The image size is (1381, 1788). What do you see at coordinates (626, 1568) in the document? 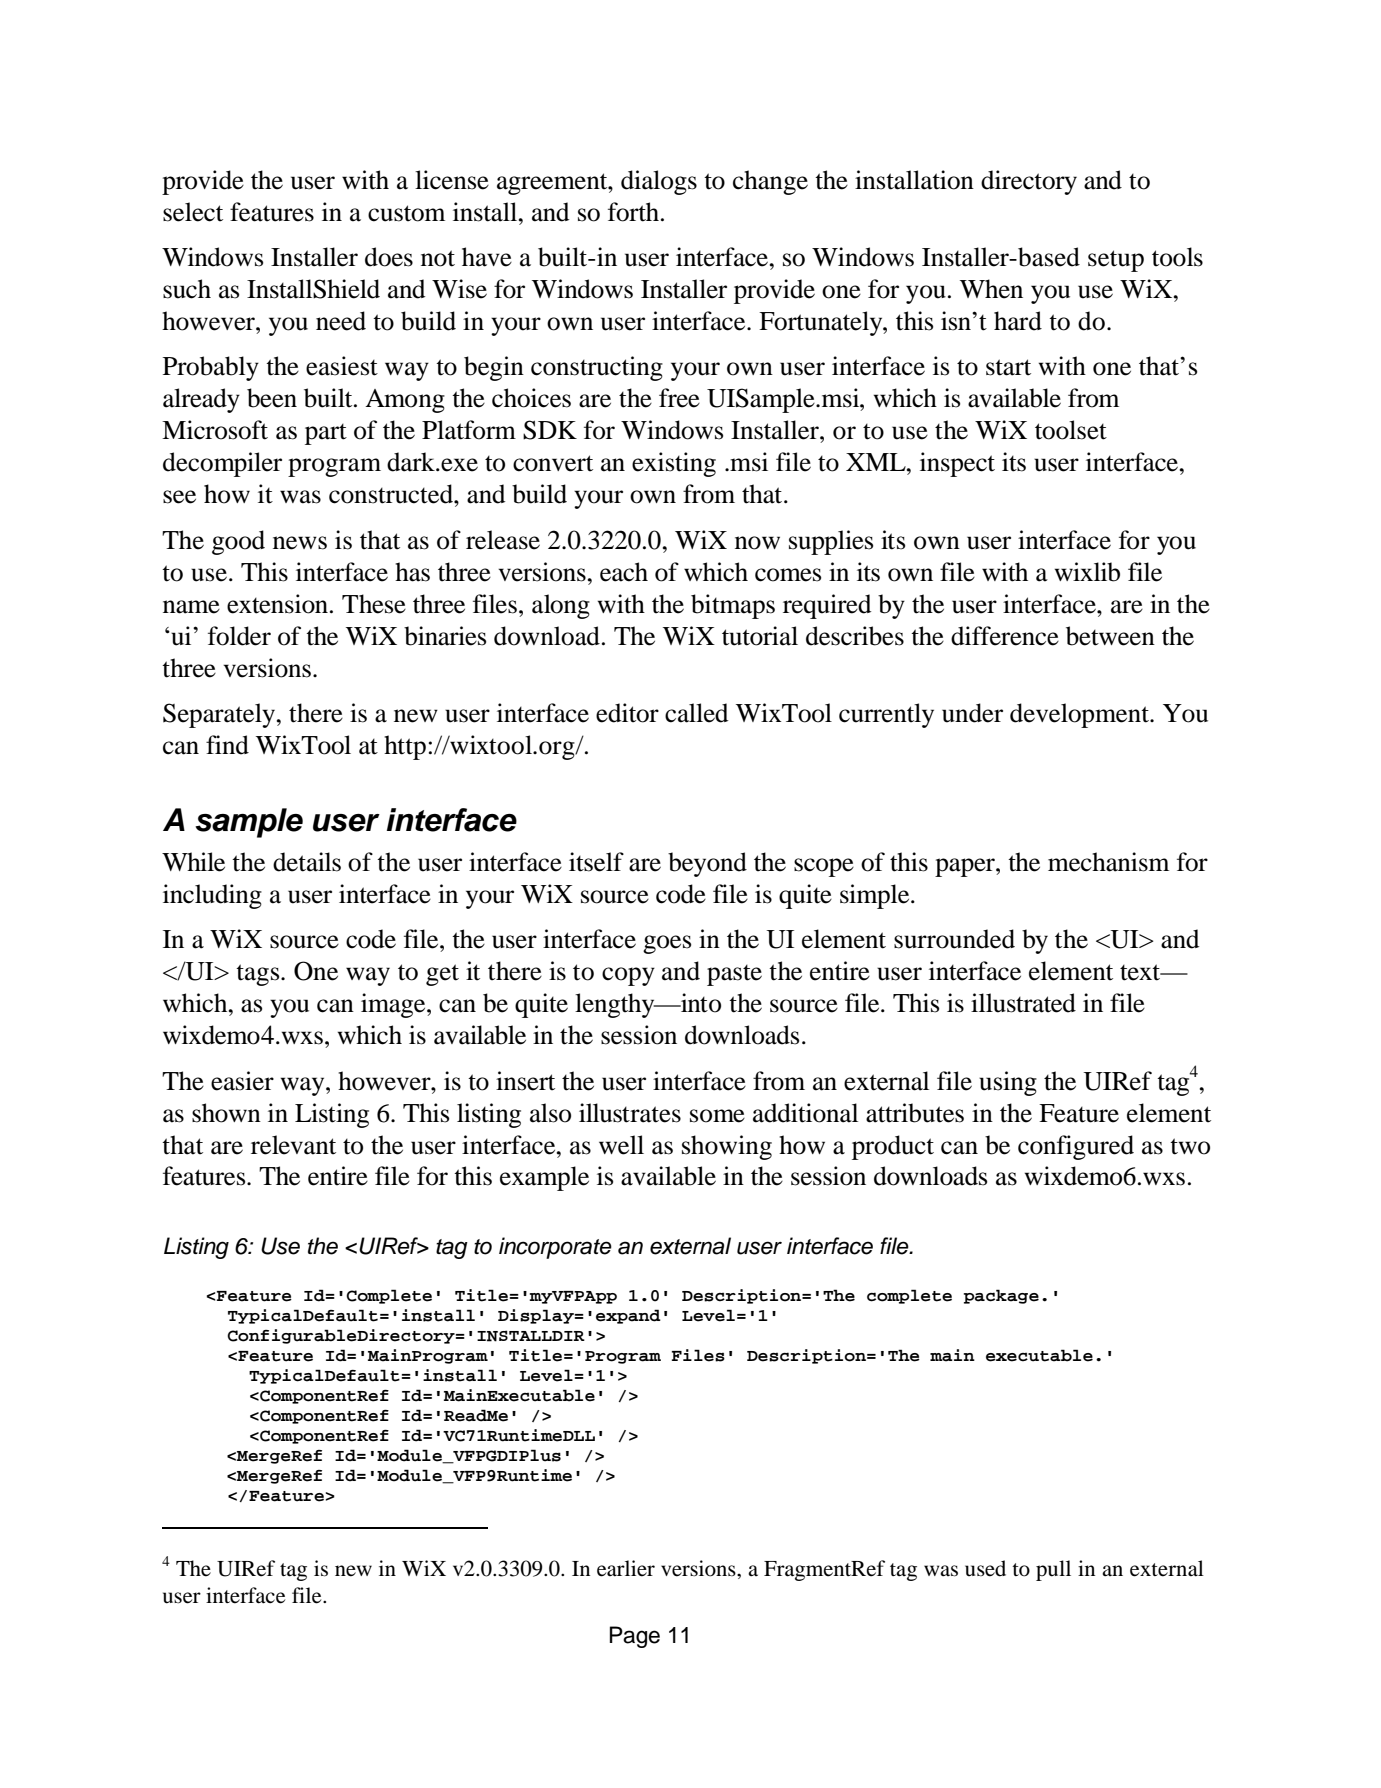
I see `earlier` at bounding box center [626, 1568].
